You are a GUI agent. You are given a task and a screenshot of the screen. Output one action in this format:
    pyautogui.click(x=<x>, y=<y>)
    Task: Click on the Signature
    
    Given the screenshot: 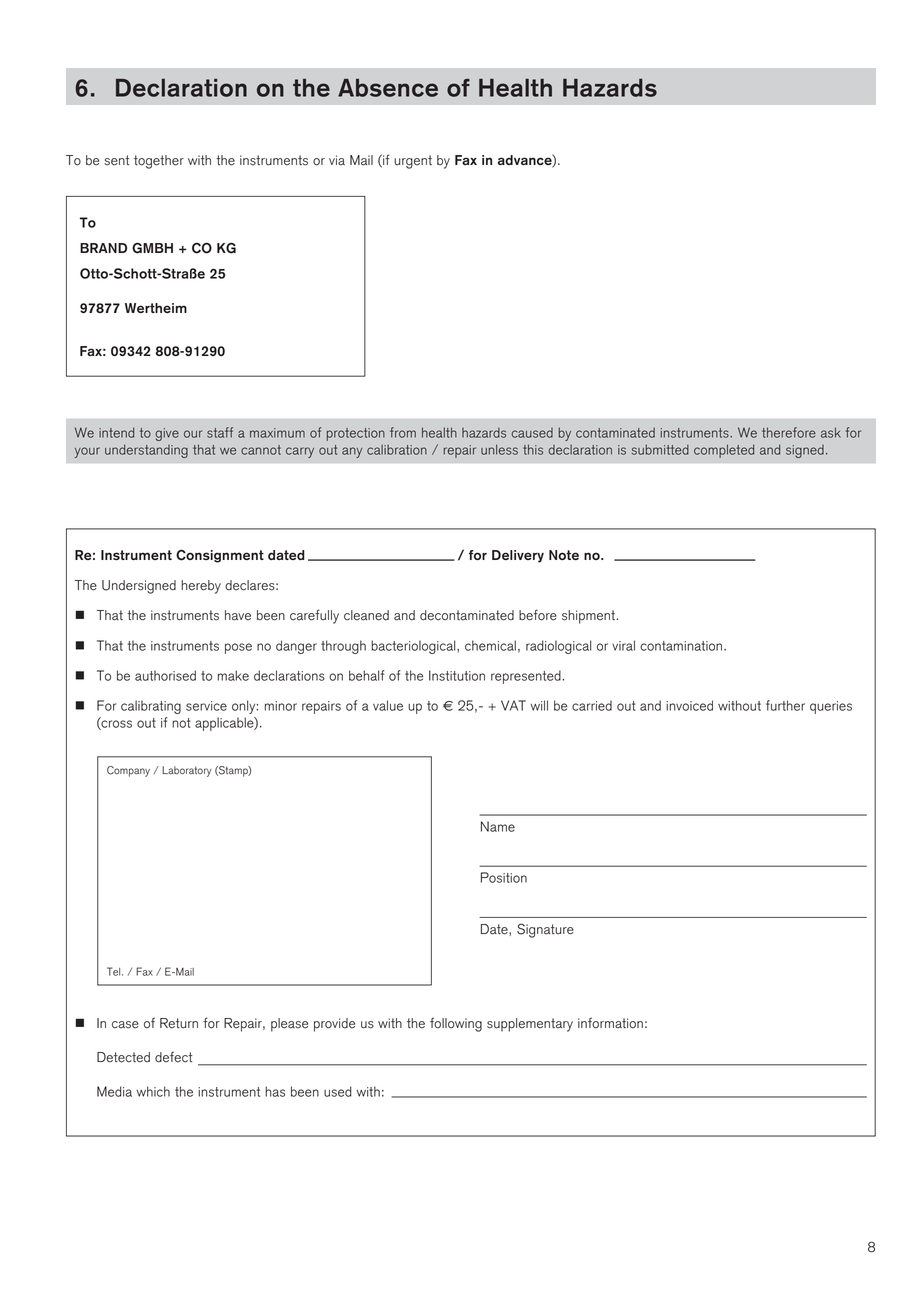 What is the action you would take?
    pyautogui.click(x=545, y=930)
